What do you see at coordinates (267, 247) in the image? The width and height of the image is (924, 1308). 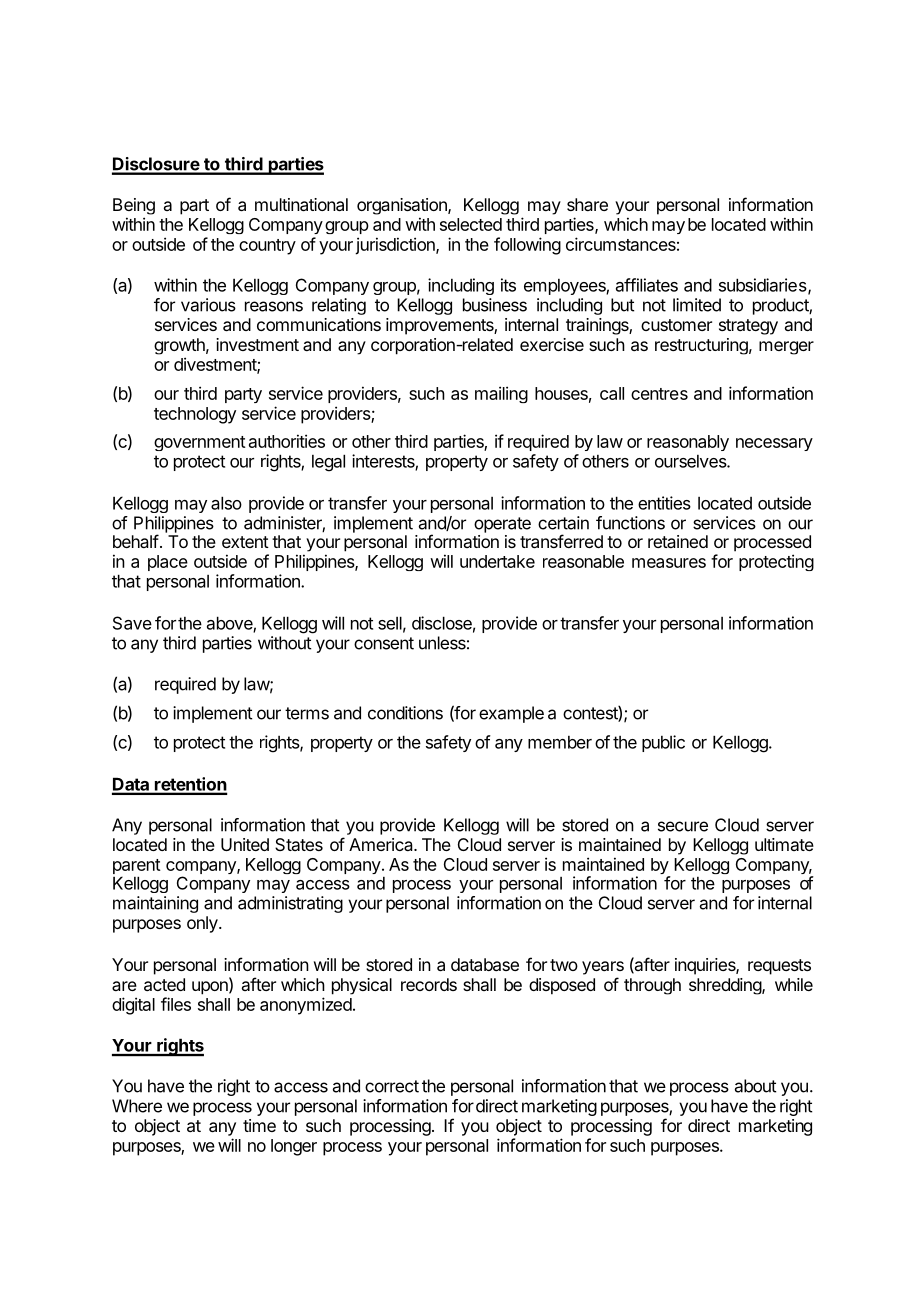 I see `country` at bounding box center [267, 247].
